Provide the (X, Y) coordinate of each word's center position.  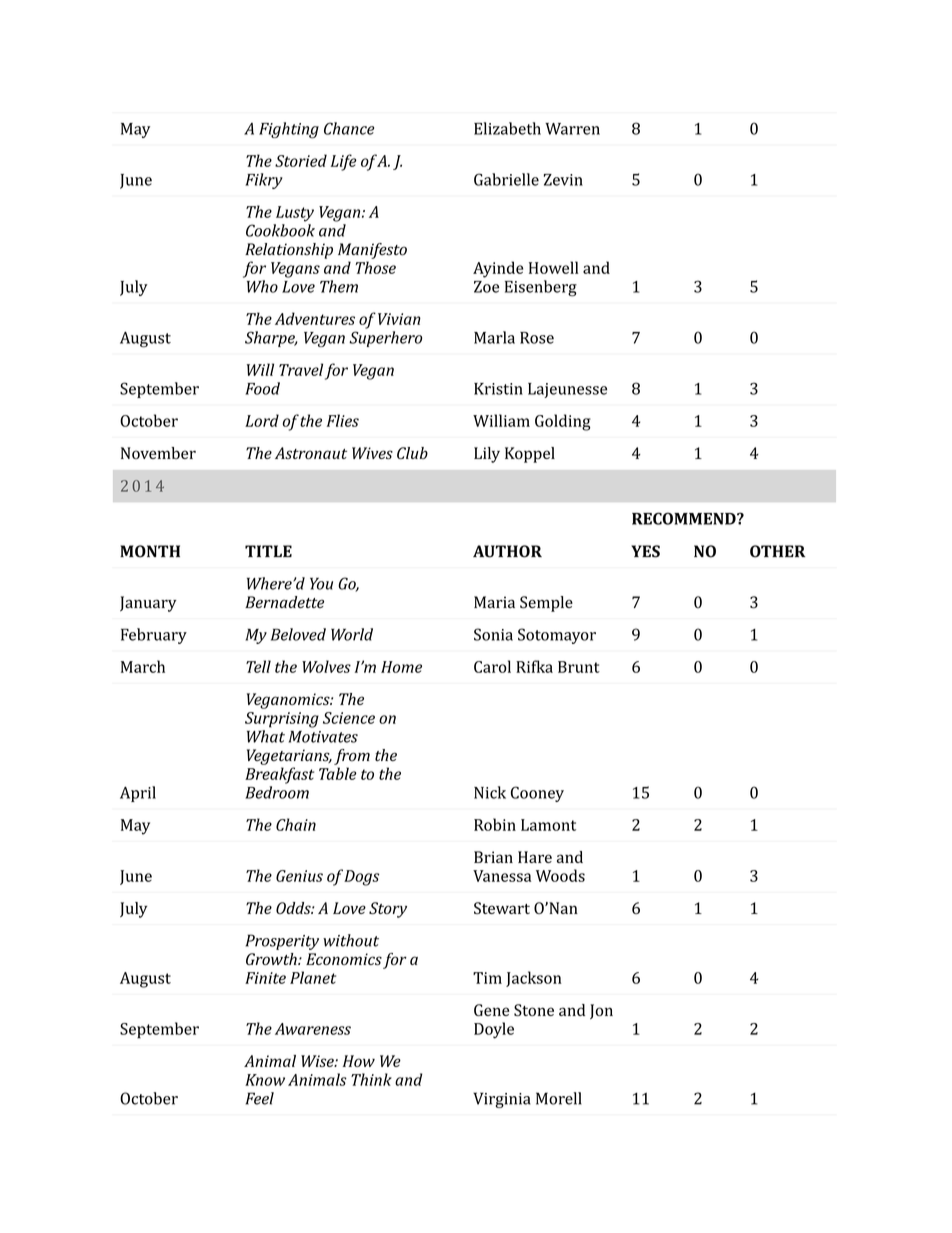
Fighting (289, 130)
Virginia (502, 1100)
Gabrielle (506, 179)
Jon (601, 1011)
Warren (572, 129)
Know (265, 1080)
